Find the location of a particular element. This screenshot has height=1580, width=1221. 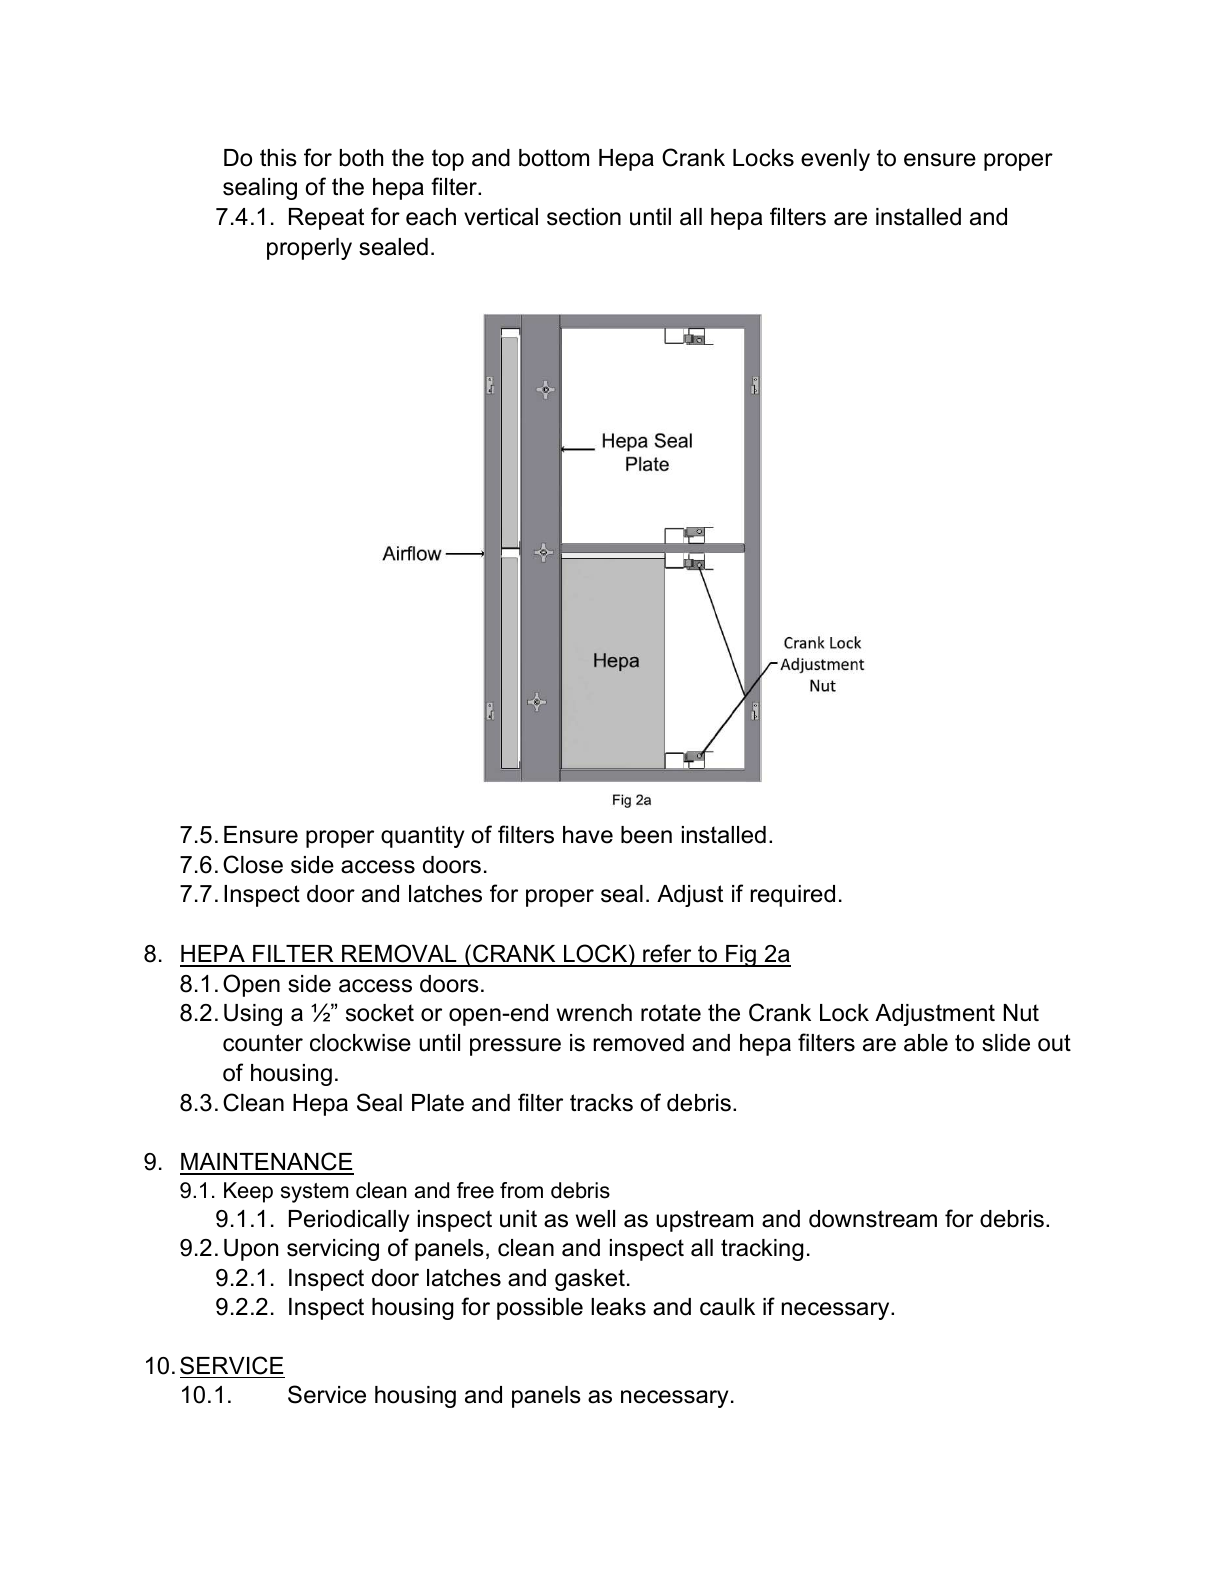

required is located at coordinates (793, 896).
